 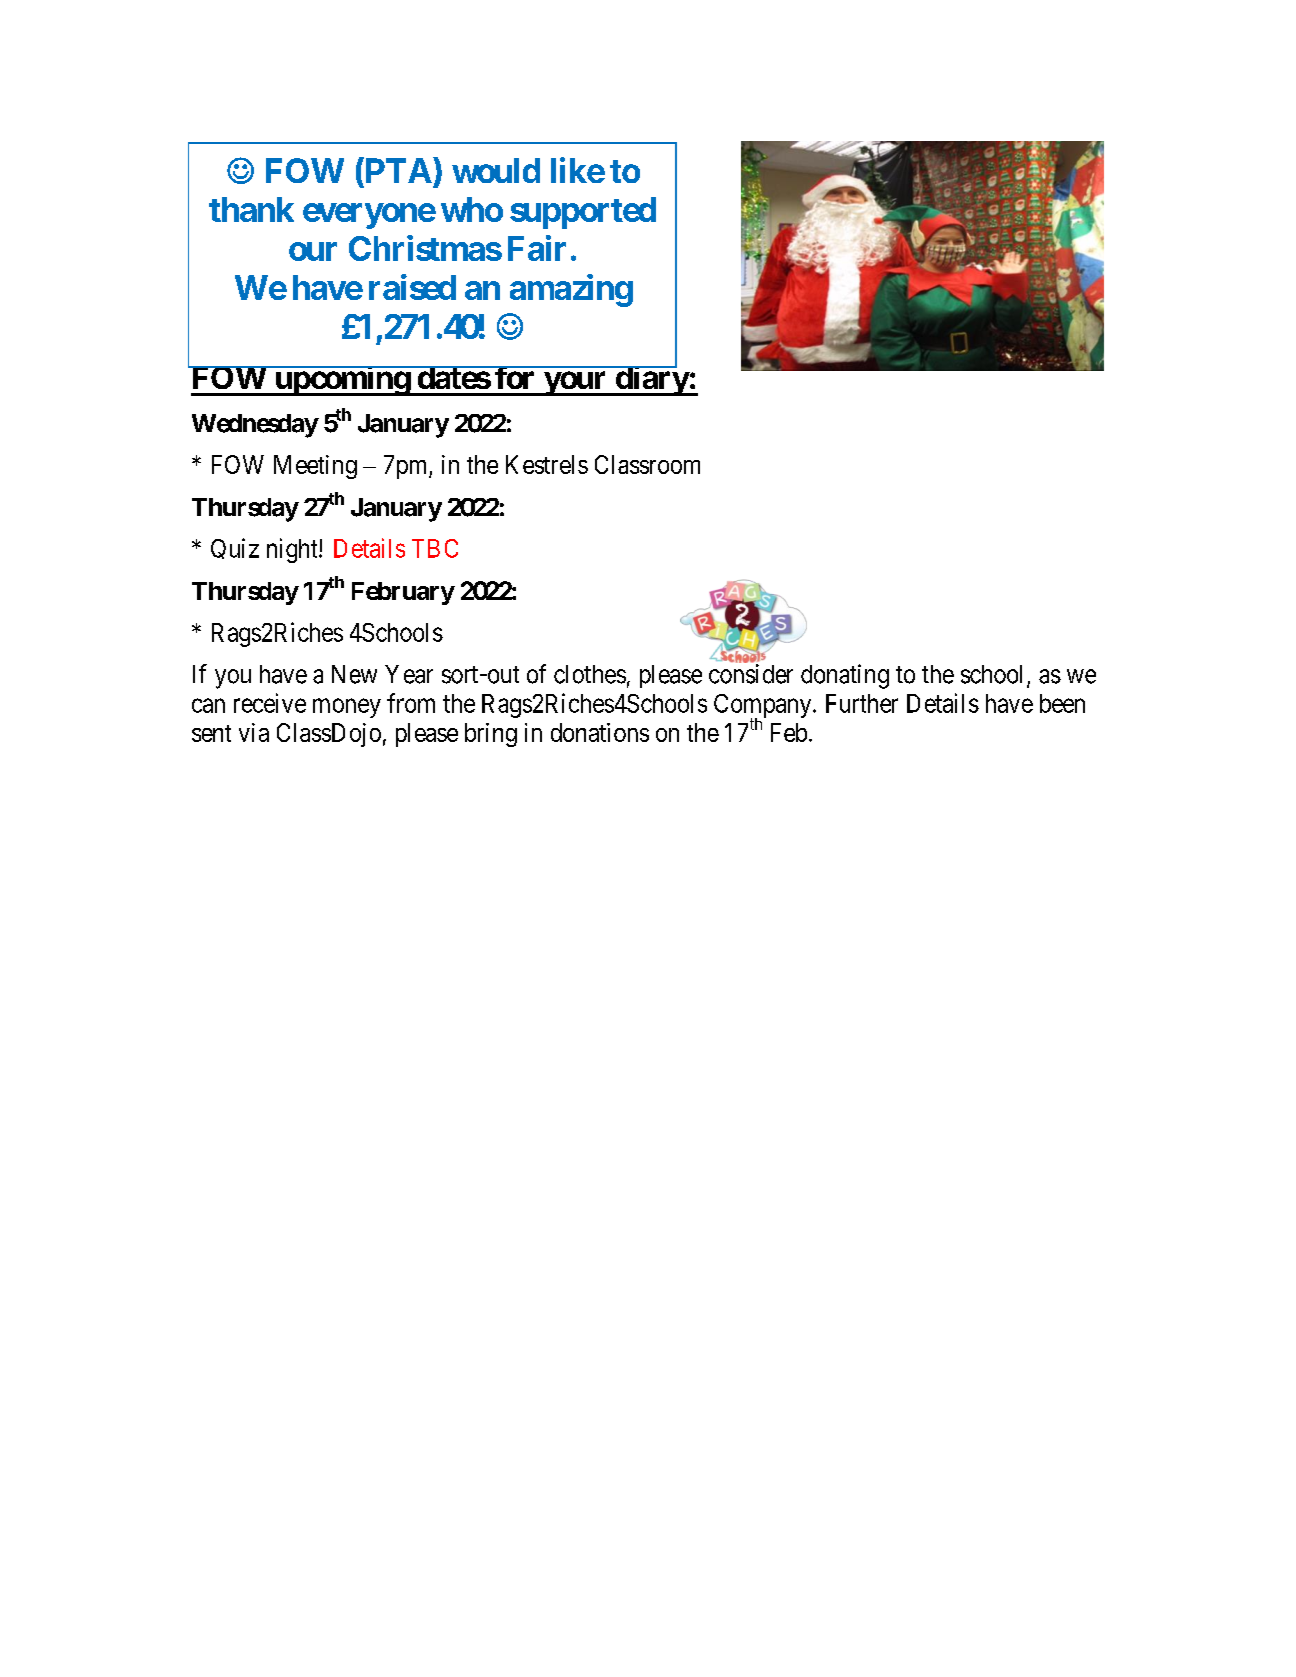 What do you see at coordinates (575, 384) in the page?
I see `your` at bounding box center [575, 384].
